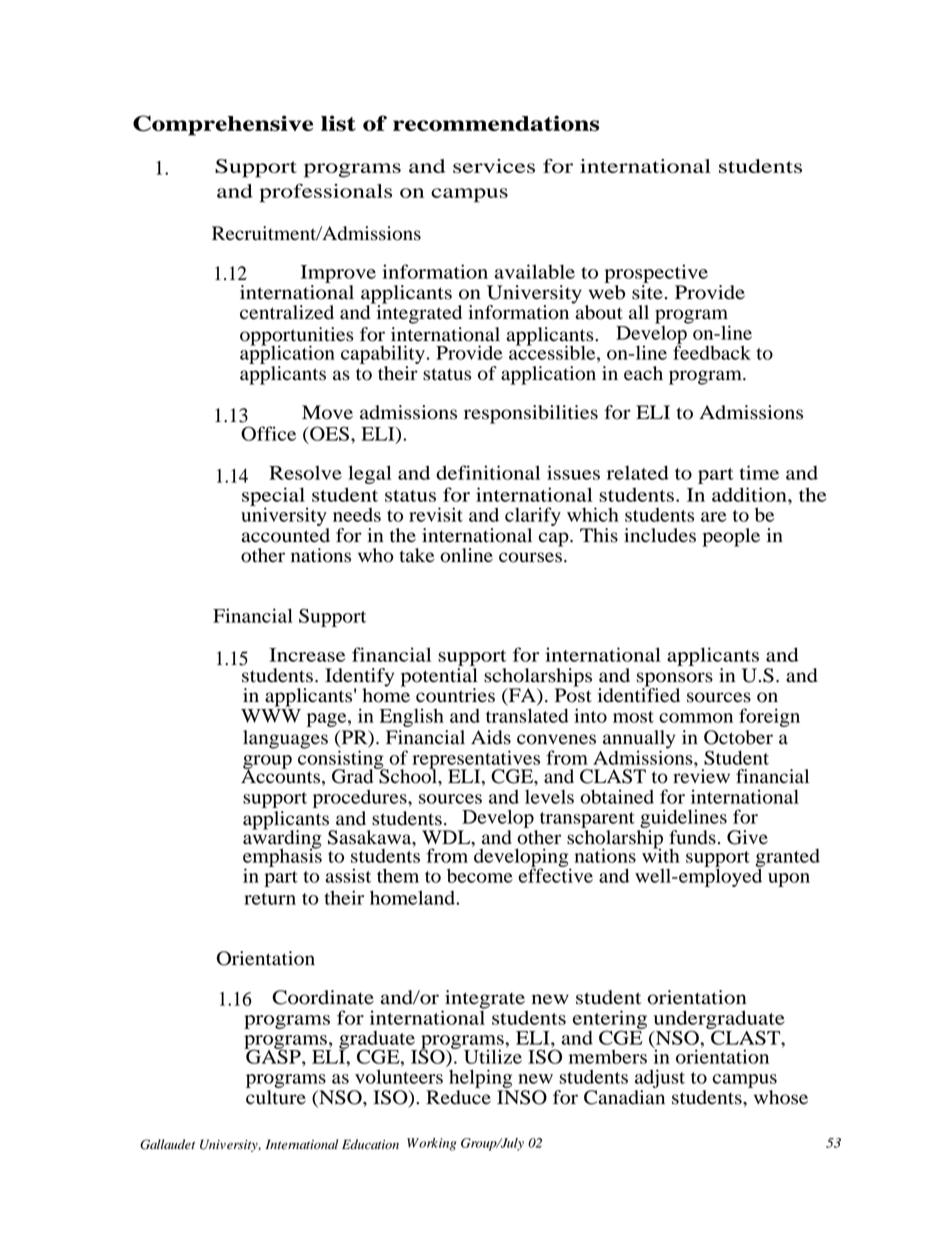 This document has height=1233, width=952. Describe the element at coordinates (276, 1096) in the document. I see `culture` at that location.
